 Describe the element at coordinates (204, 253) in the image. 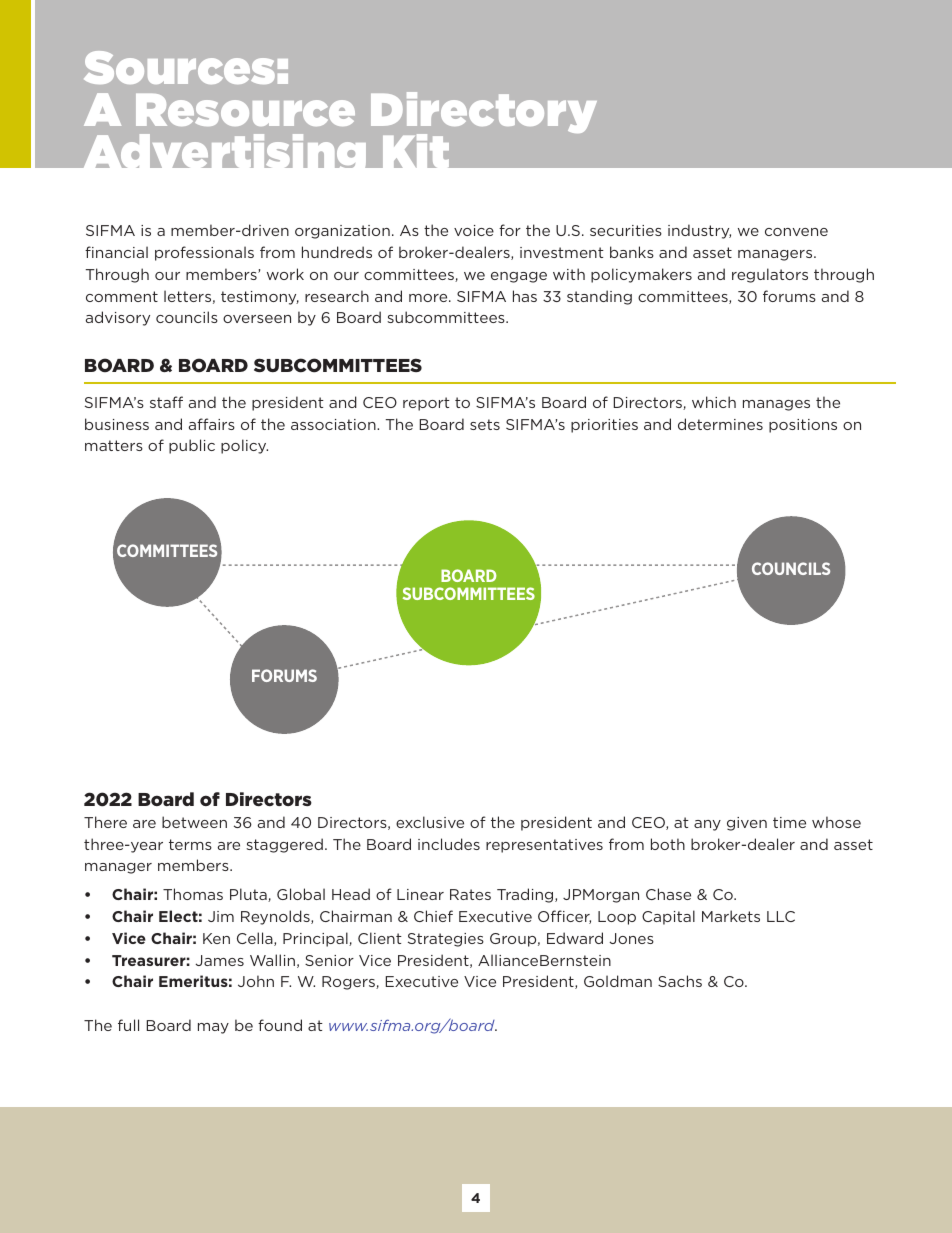

I see `professionals` at that location.
